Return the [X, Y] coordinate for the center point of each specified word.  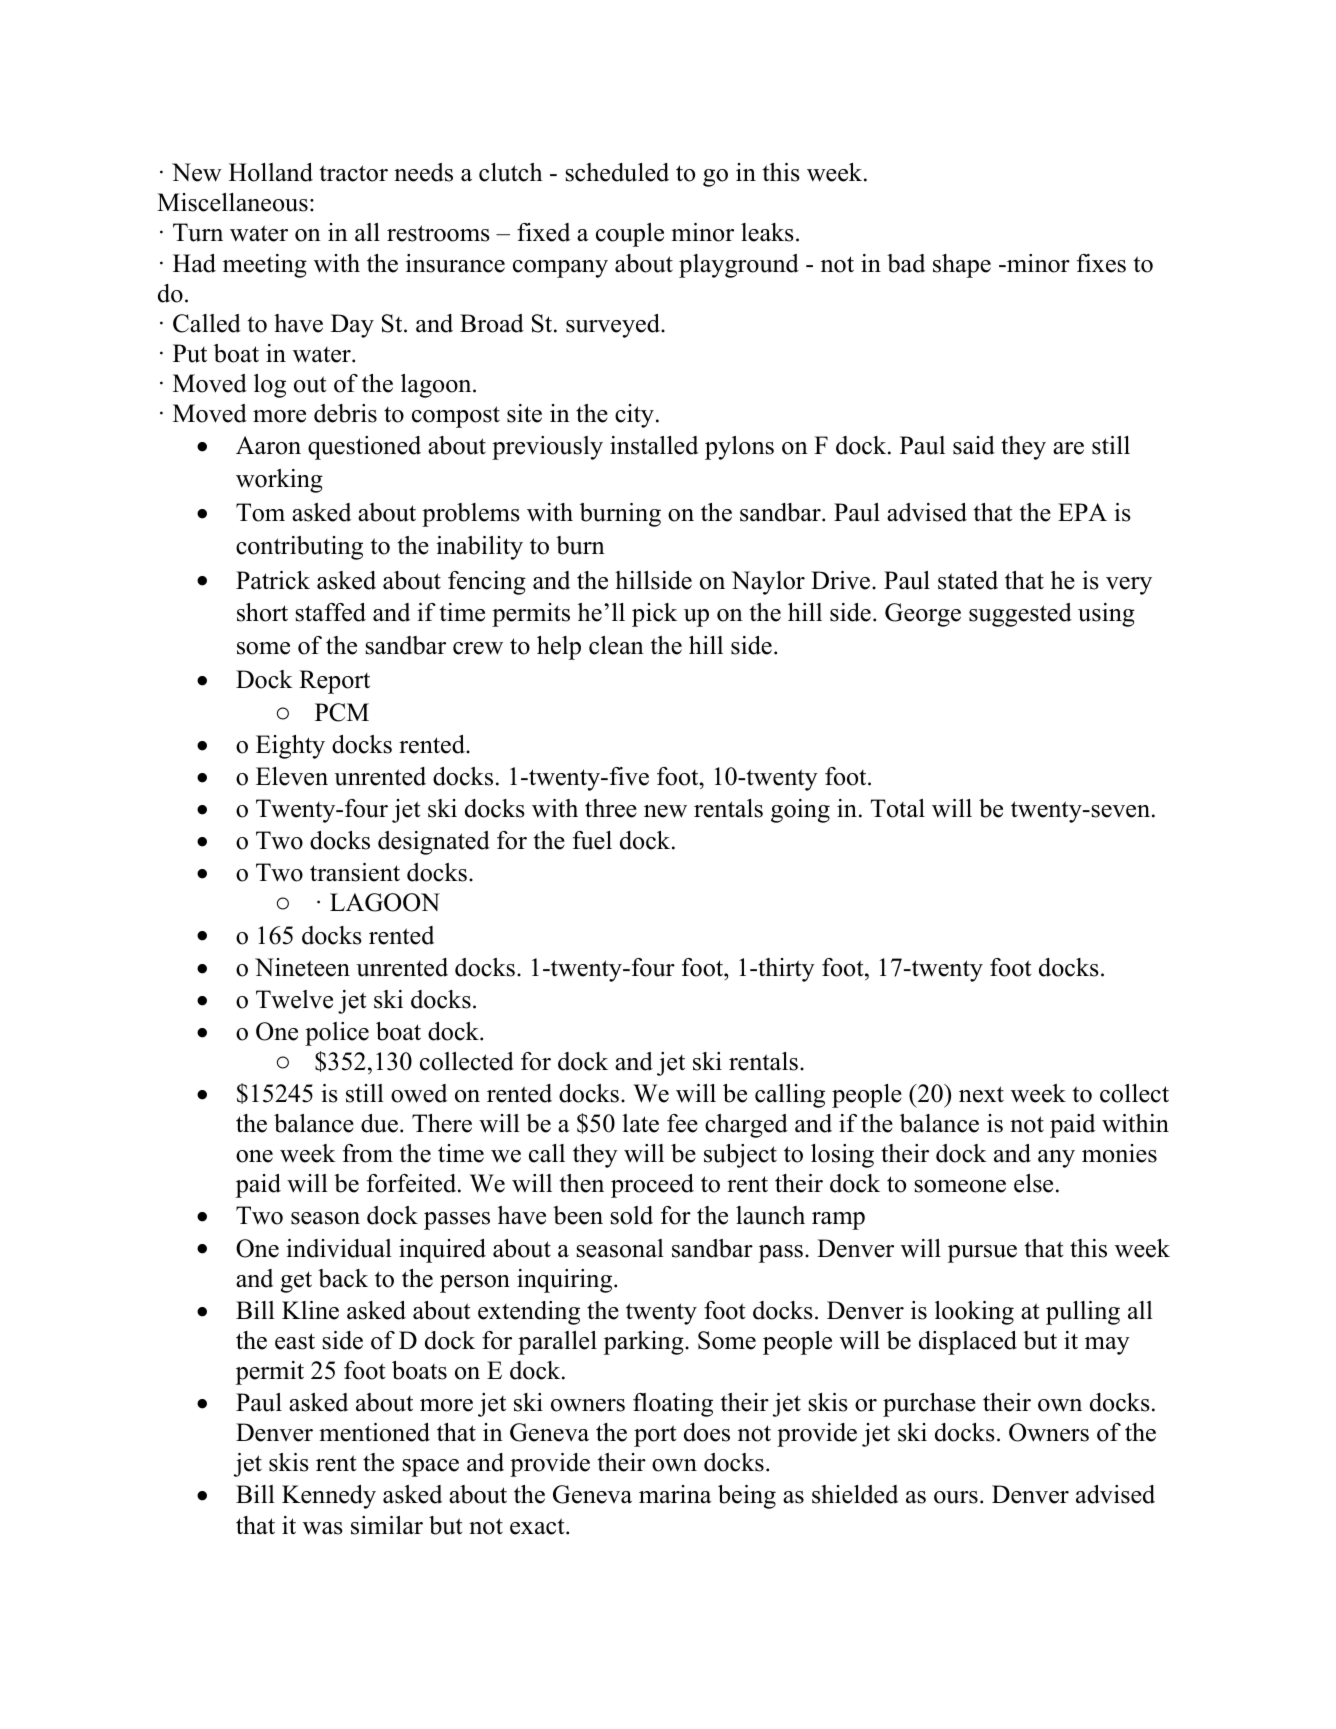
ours [956, 1497]
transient [355, 872]
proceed [652, 1186]
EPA [1082, 512]
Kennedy [329, 1497]
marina [675, 1494]
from [368, 1153]
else [1033, 1183]
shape [962, 266]
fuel [592, 840]
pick [654, 615]
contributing [299, 548]
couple [630, 235]
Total [898, 808]
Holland [271, 172]
